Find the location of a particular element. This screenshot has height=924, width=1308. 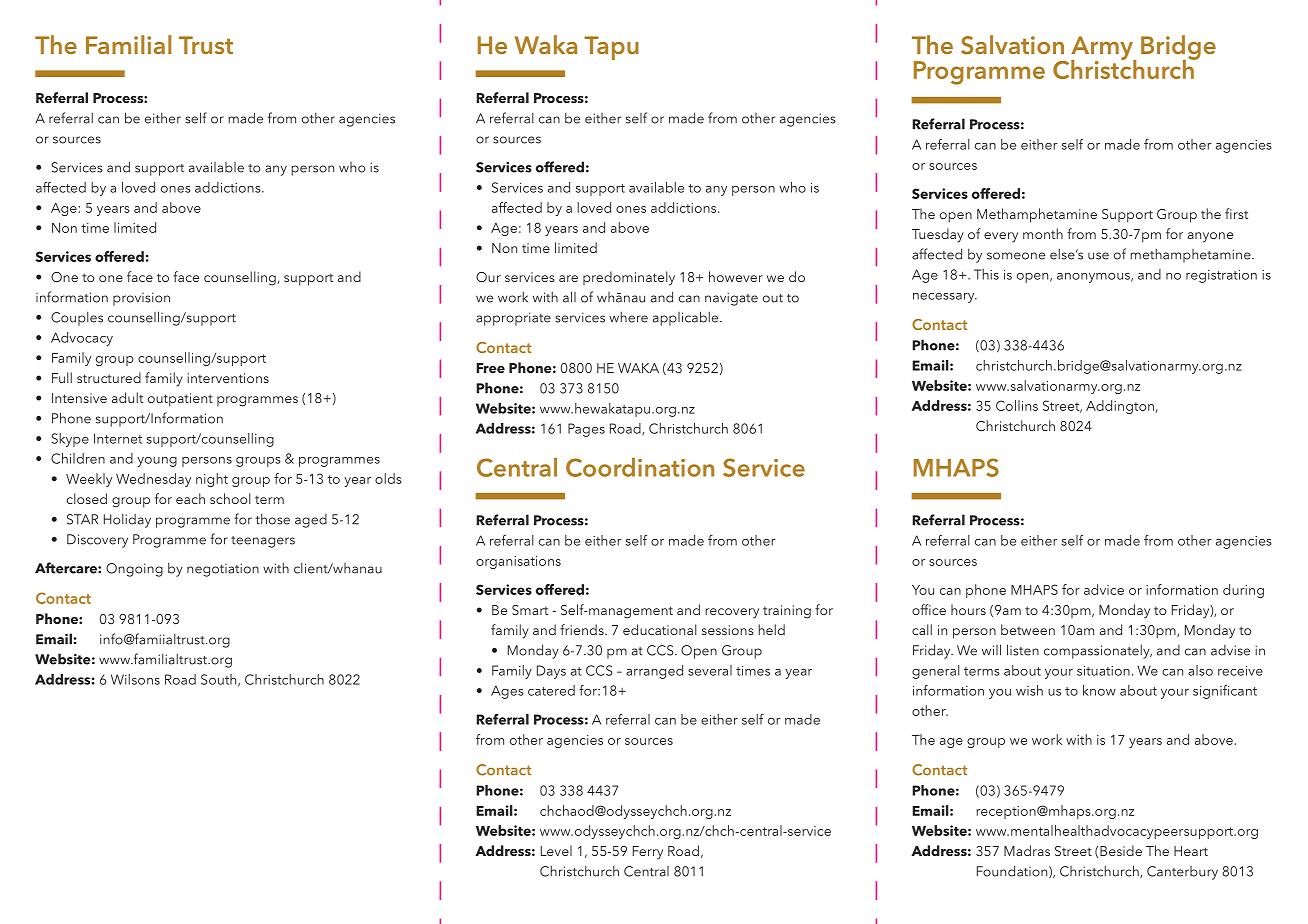

Free is located at coordinates (490, 368).
